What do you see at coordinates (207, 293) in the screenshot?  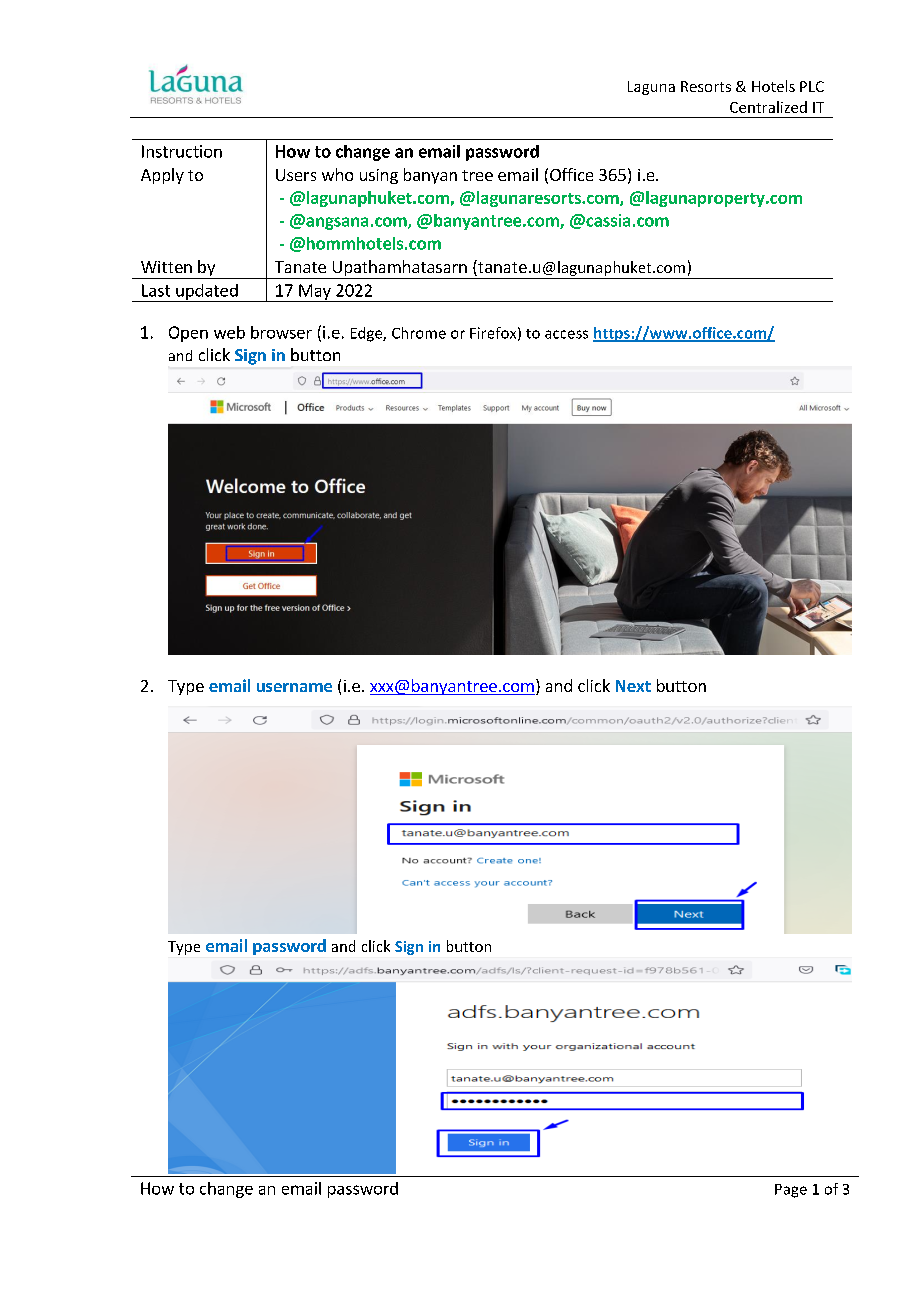 I see `updated` at bounding box center [207, 293].
